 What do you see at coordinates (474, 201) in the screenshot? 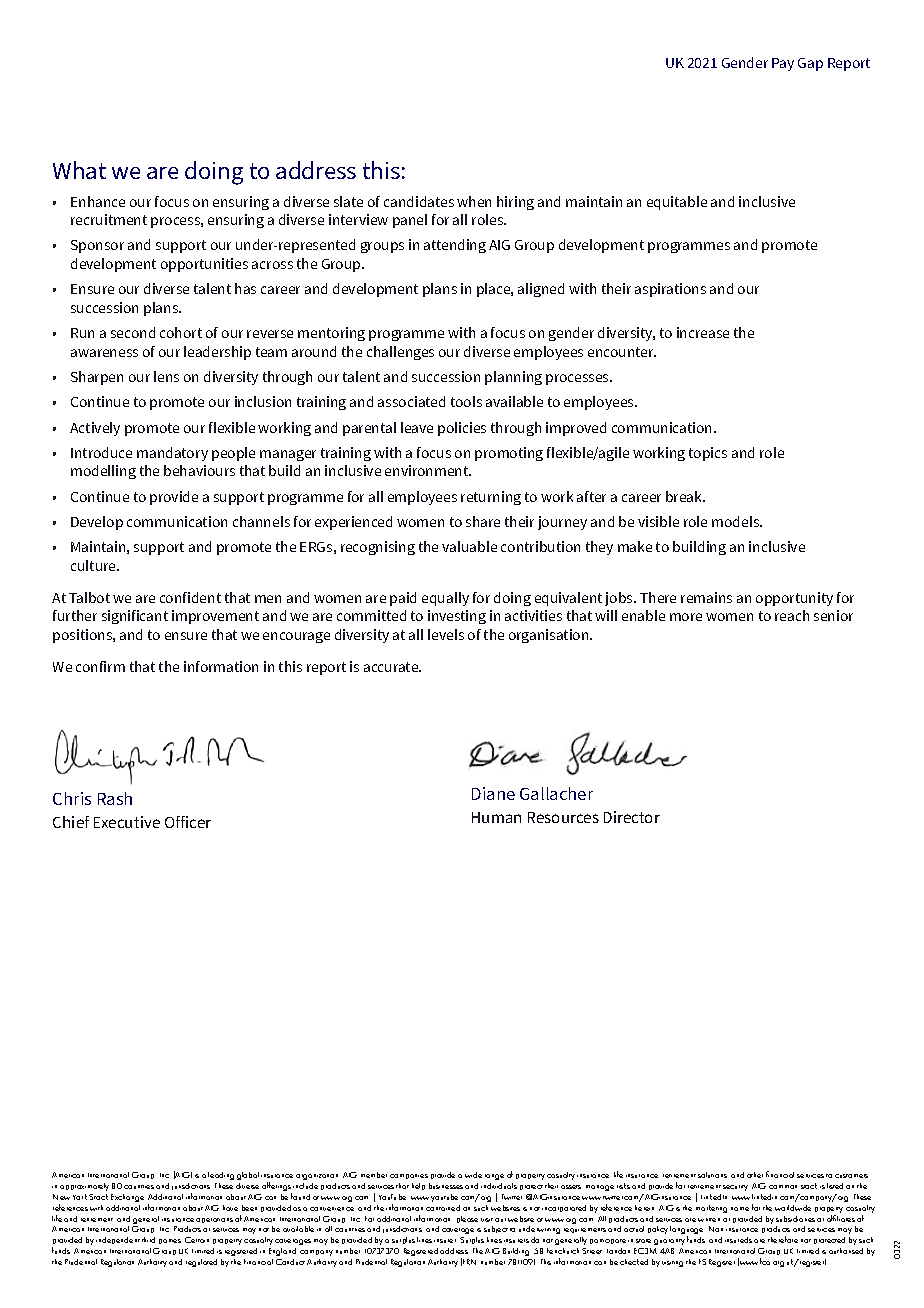
I see `when` at bounding box center [474, 201].
